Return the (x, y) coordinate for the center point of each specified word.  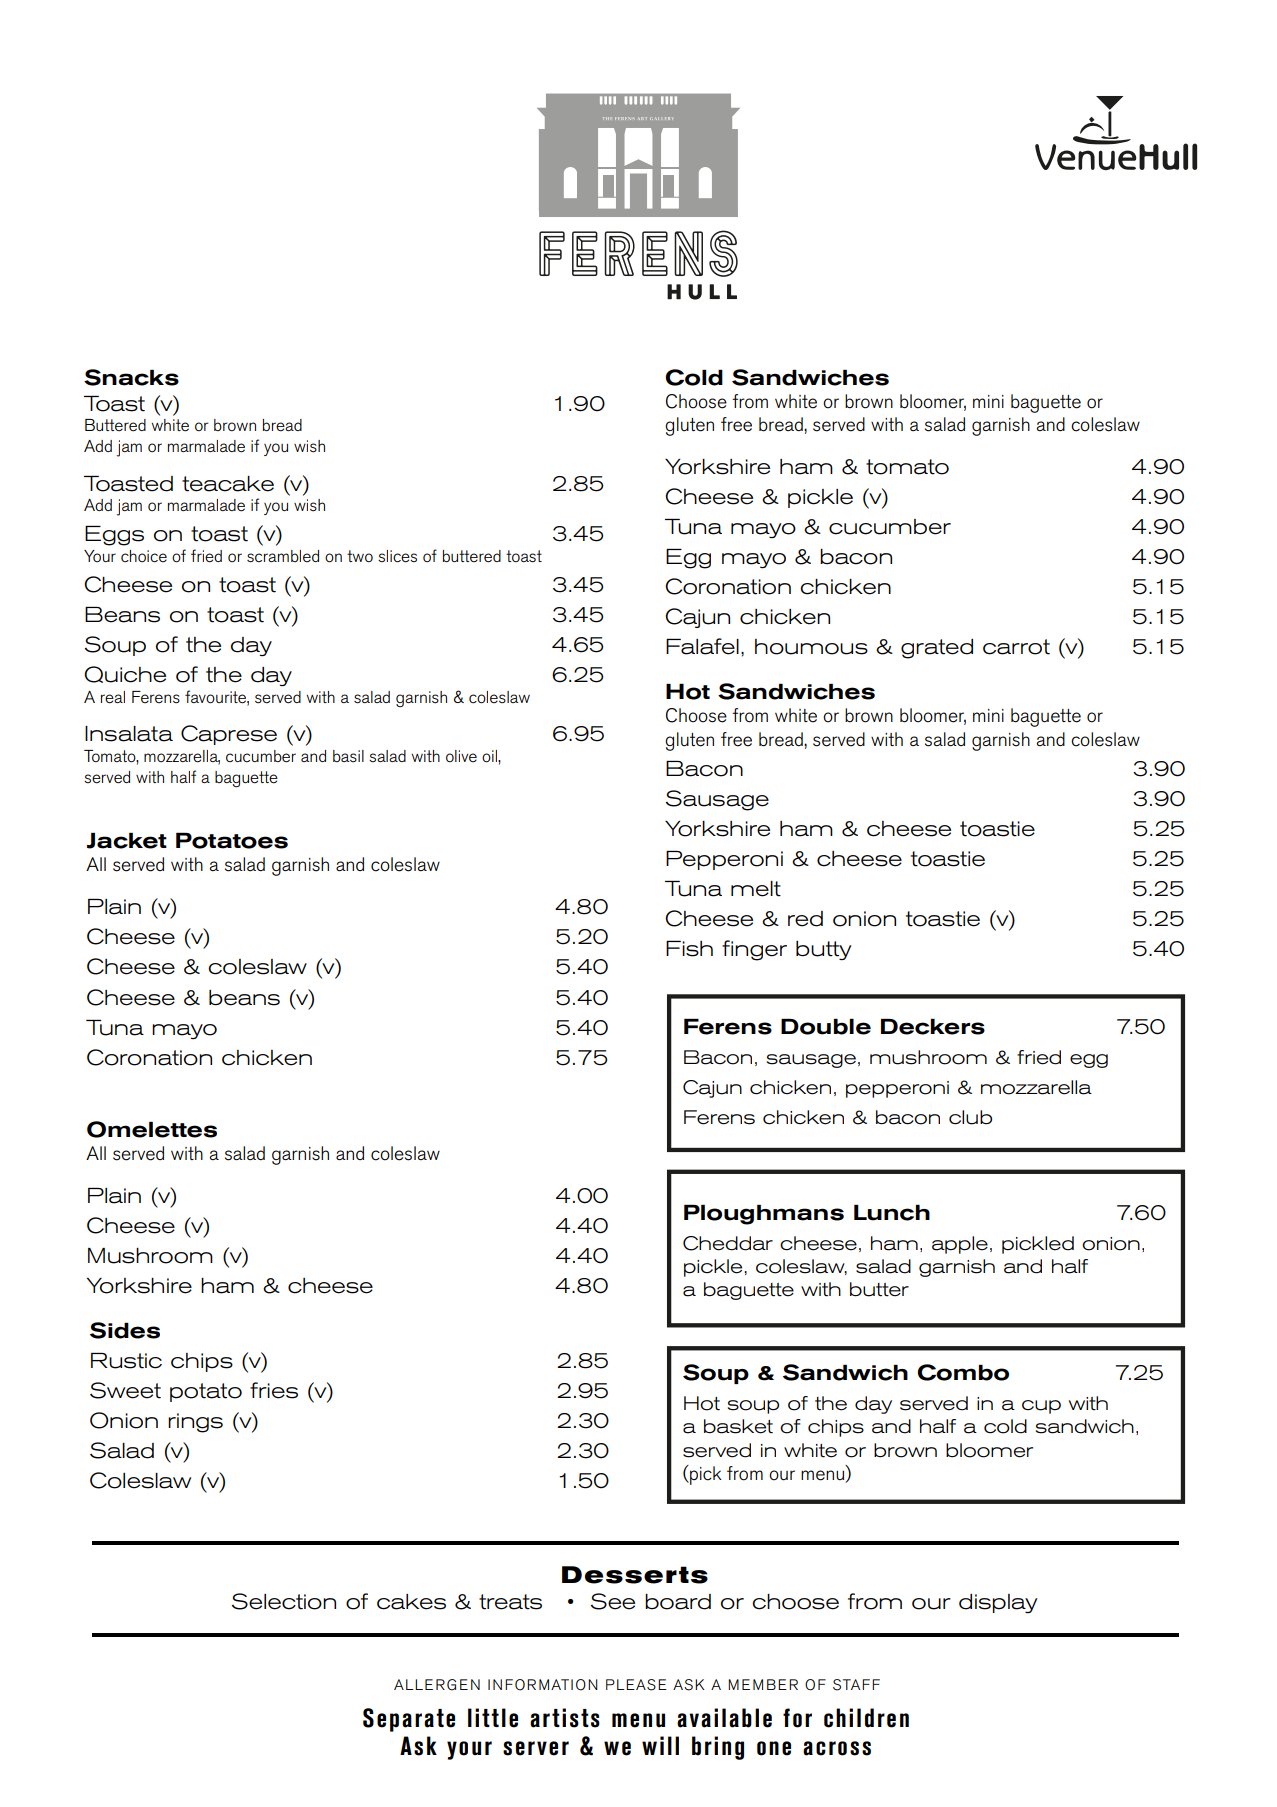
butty (823, 950)
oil (490, 756)
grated (937, 649)
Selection (283, 1601)
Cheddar (728, 1243)
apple (960, 1245)
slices (397, 556)
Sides (125, 1330)
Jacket (127, 841)
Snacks (131, 377)
